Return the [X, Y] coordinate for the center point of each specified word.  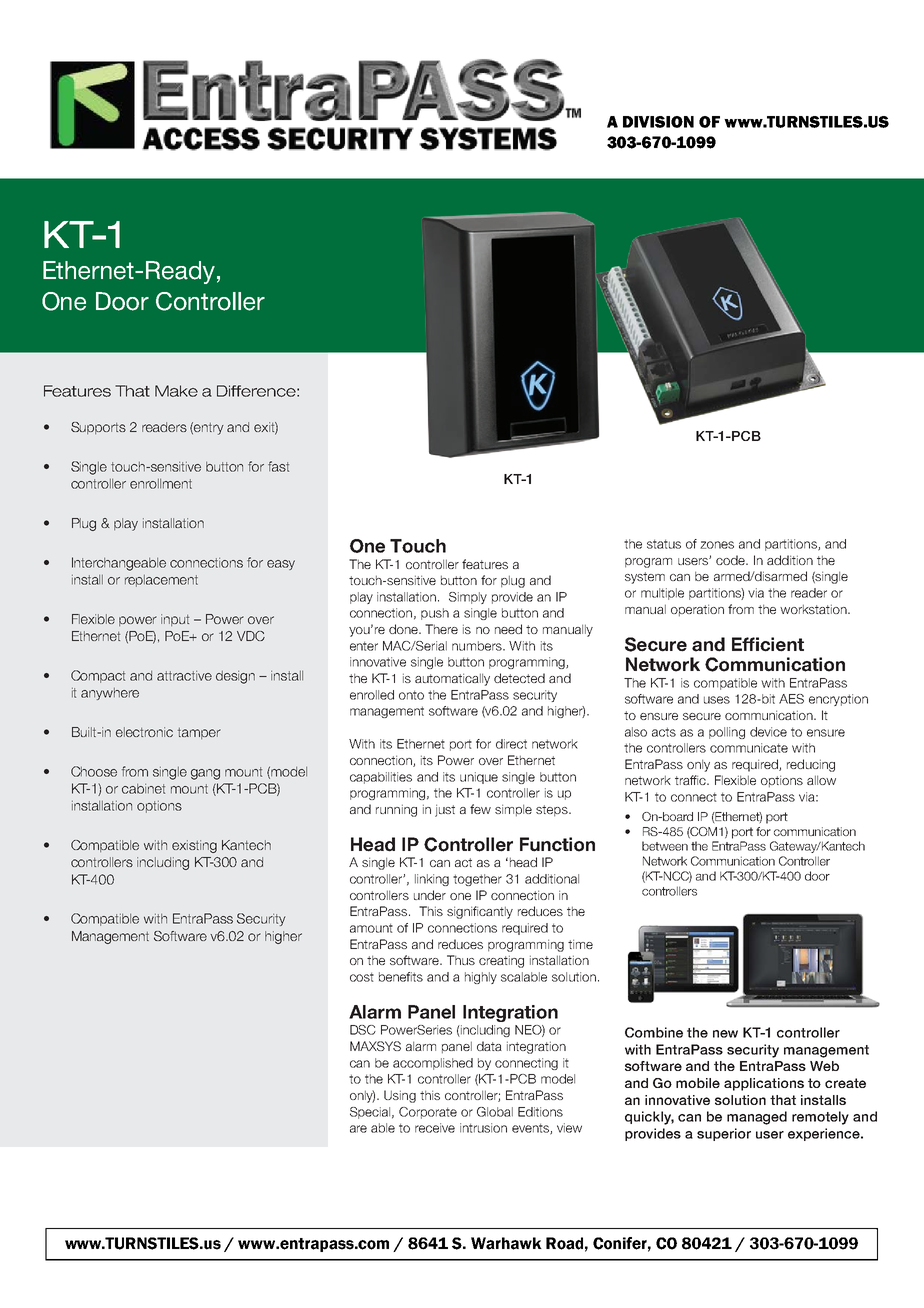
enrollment [161, 484]
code [731, 560]
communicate [749, 748]
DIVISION [658, 122]
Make [176, 391]
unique [479, 778]
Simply [468, 598]
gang [205, 774]
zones [717, 545]
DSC [363, 1030]
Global [495, 1112]
